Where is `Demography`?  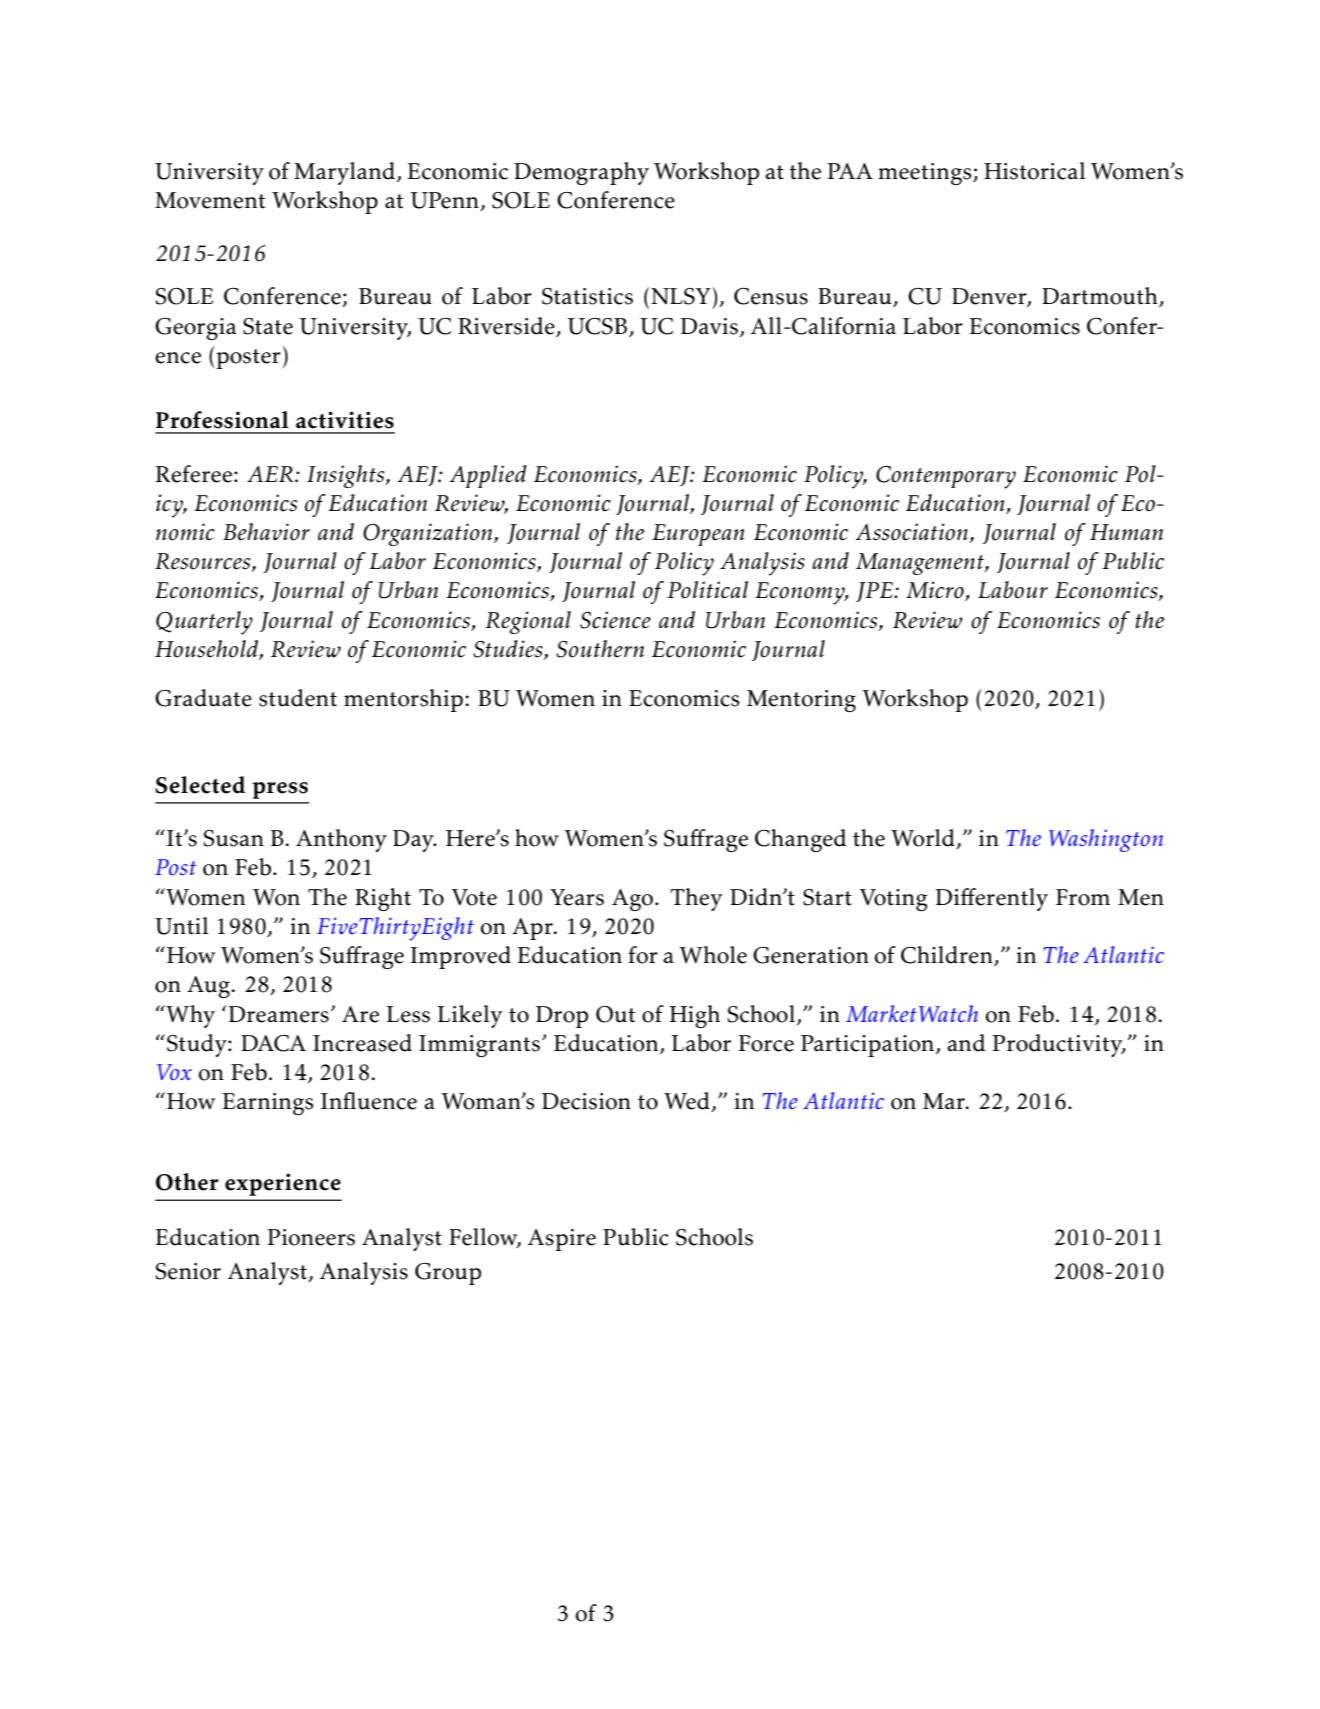 Demography is located at coordinates (581, 173).
